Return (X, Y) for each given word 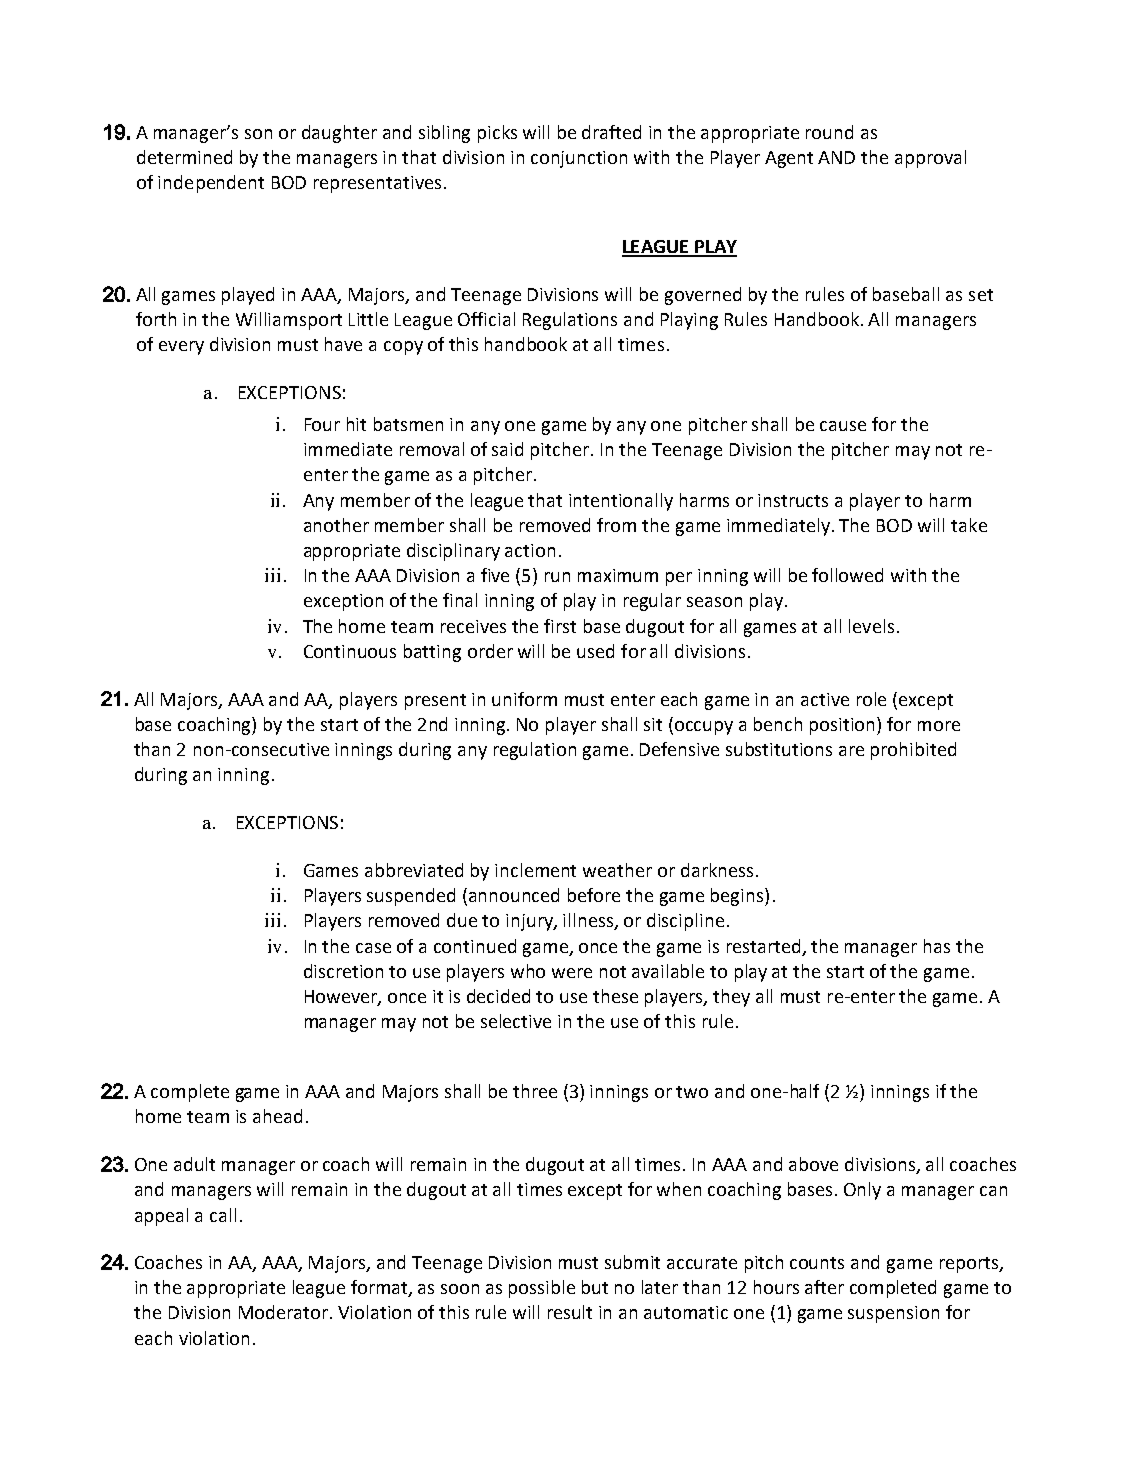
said (507, 449)
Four (322, 424)
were (572, 973)
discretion (343, 971)
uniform (524, 699)
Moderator (285, 1312)
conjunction (579, 159)
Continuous (350, 651)
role (871, 699)
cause (843, 426)
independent (211, 184)
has (937, 946)
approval (930, 159)
